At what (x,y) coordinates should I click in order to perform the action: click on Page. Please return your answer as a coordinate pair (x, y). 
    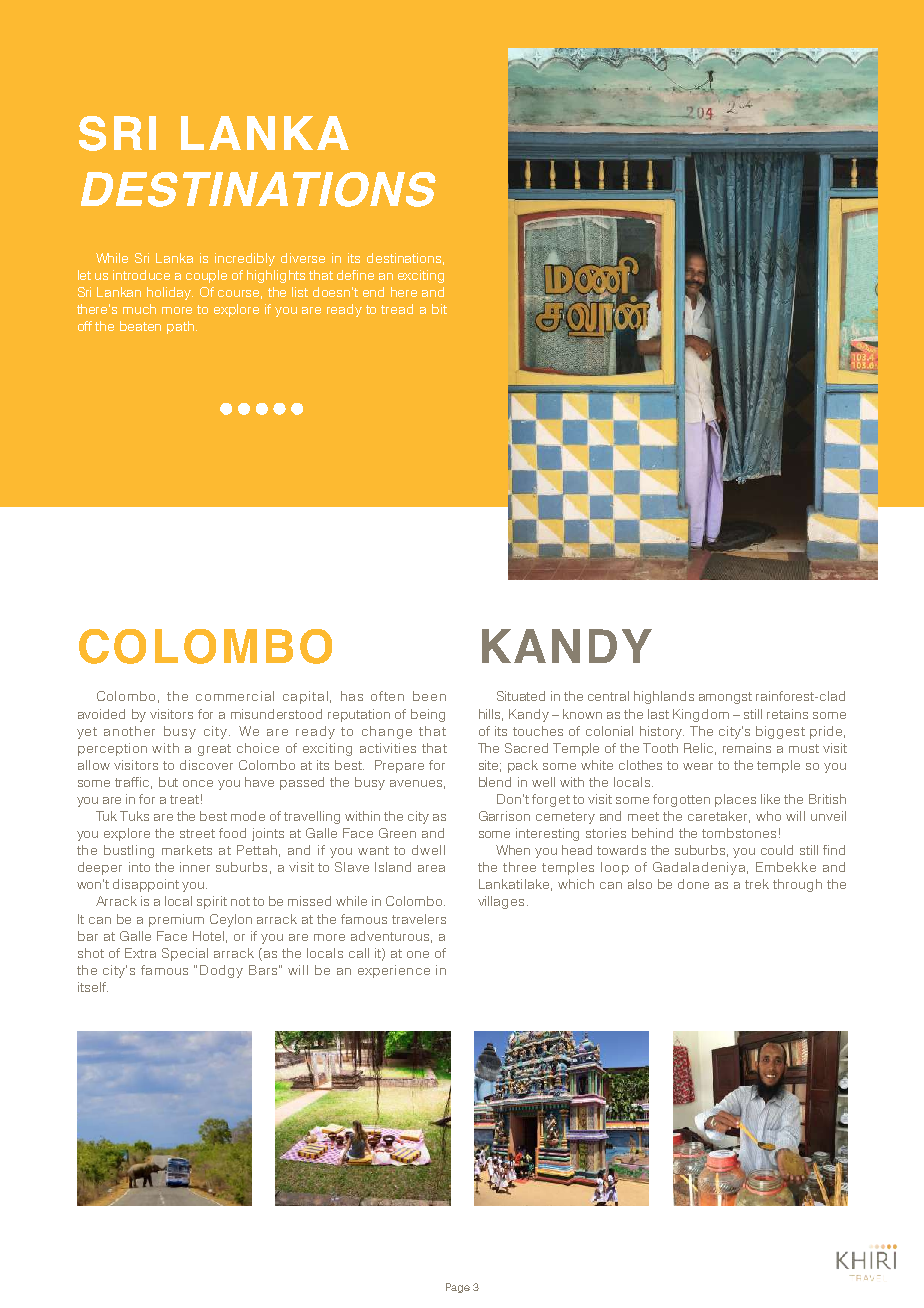
    Looking at the image, I should click on (458, 1288).
